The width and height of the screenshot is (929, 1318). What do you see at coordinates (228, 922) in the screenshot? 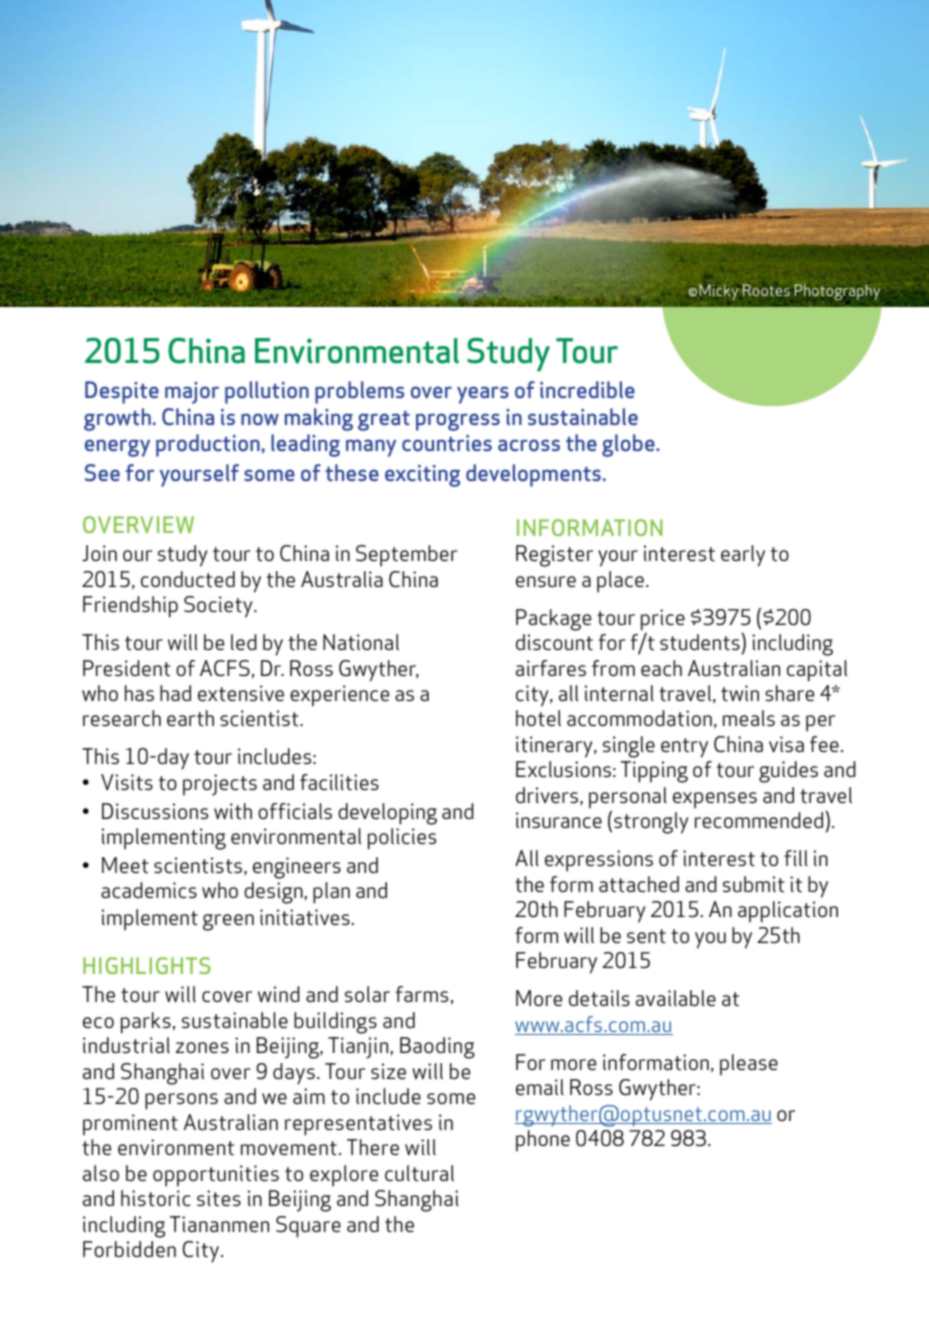
I see `green` at bounding box center [228, 922].
